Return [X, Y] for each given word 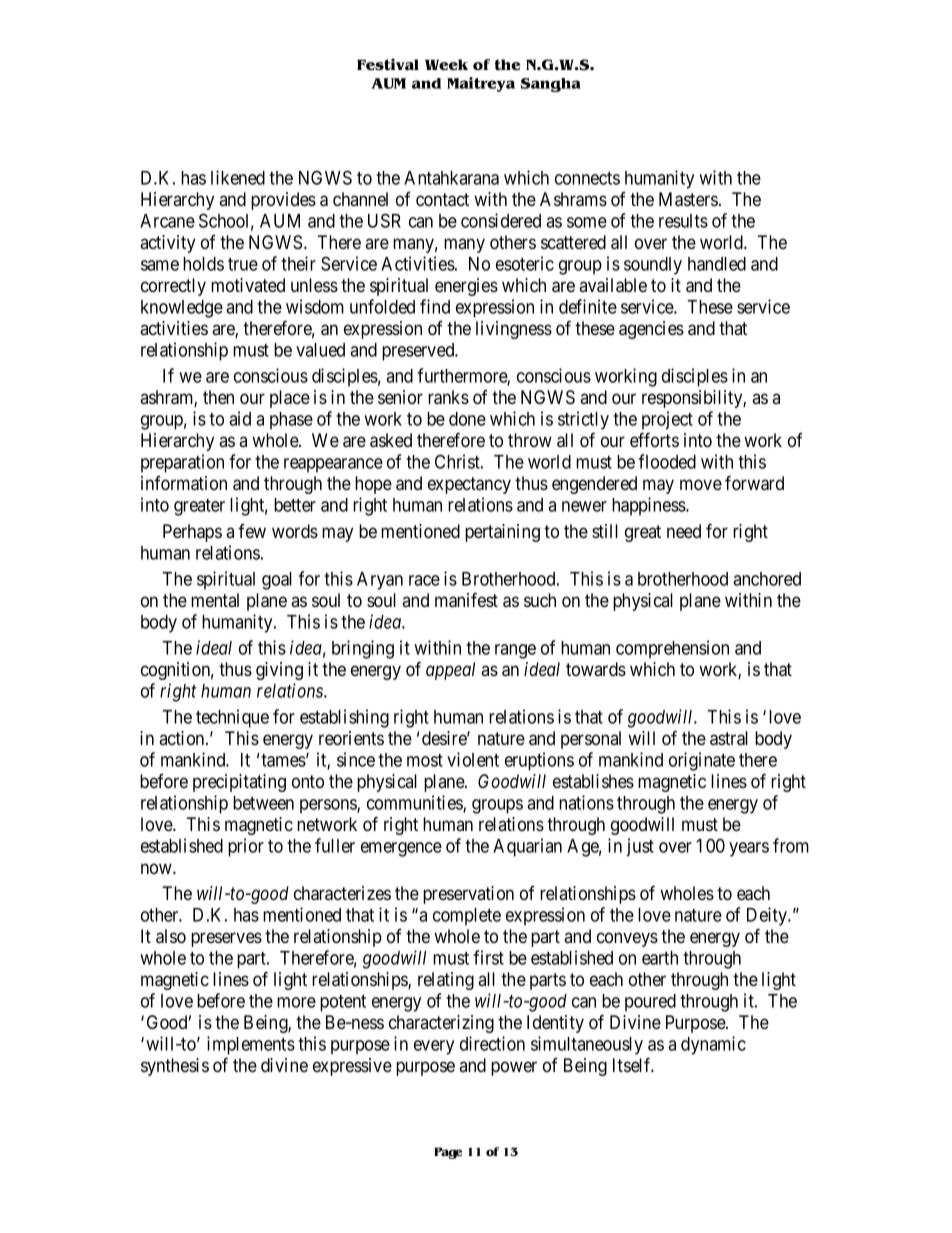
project [667, 420]
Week [446, 65]
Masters [688, 199]
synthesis [175, 1067]
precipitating [239, 783]
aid [240, 418]
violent [473, 759]
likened [238, 177]
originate [702, 761]
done [467, 419]
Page [448, 1153]
